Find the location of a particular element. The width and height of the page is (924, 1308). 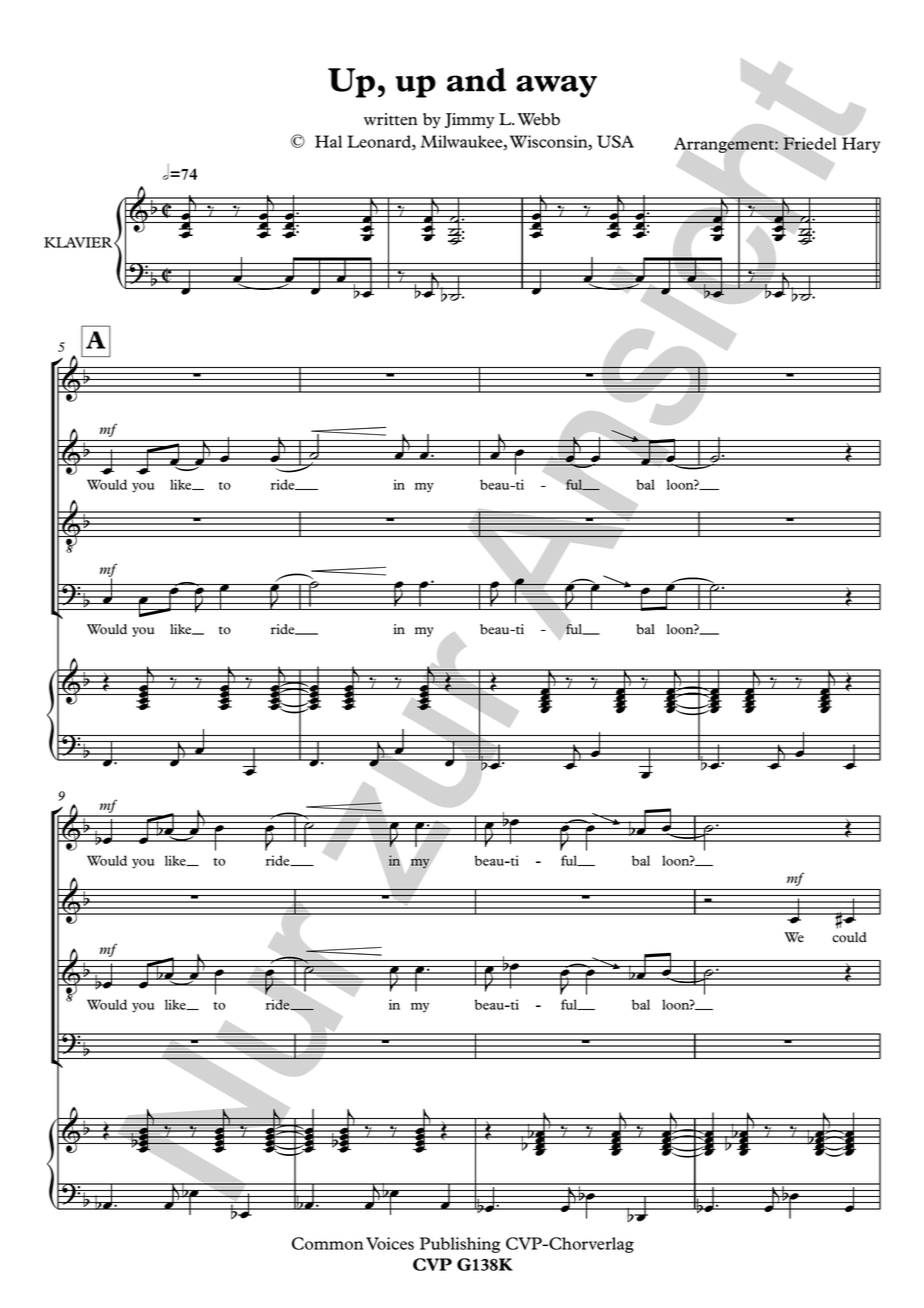

USA is located at coordinates (615, 141).
